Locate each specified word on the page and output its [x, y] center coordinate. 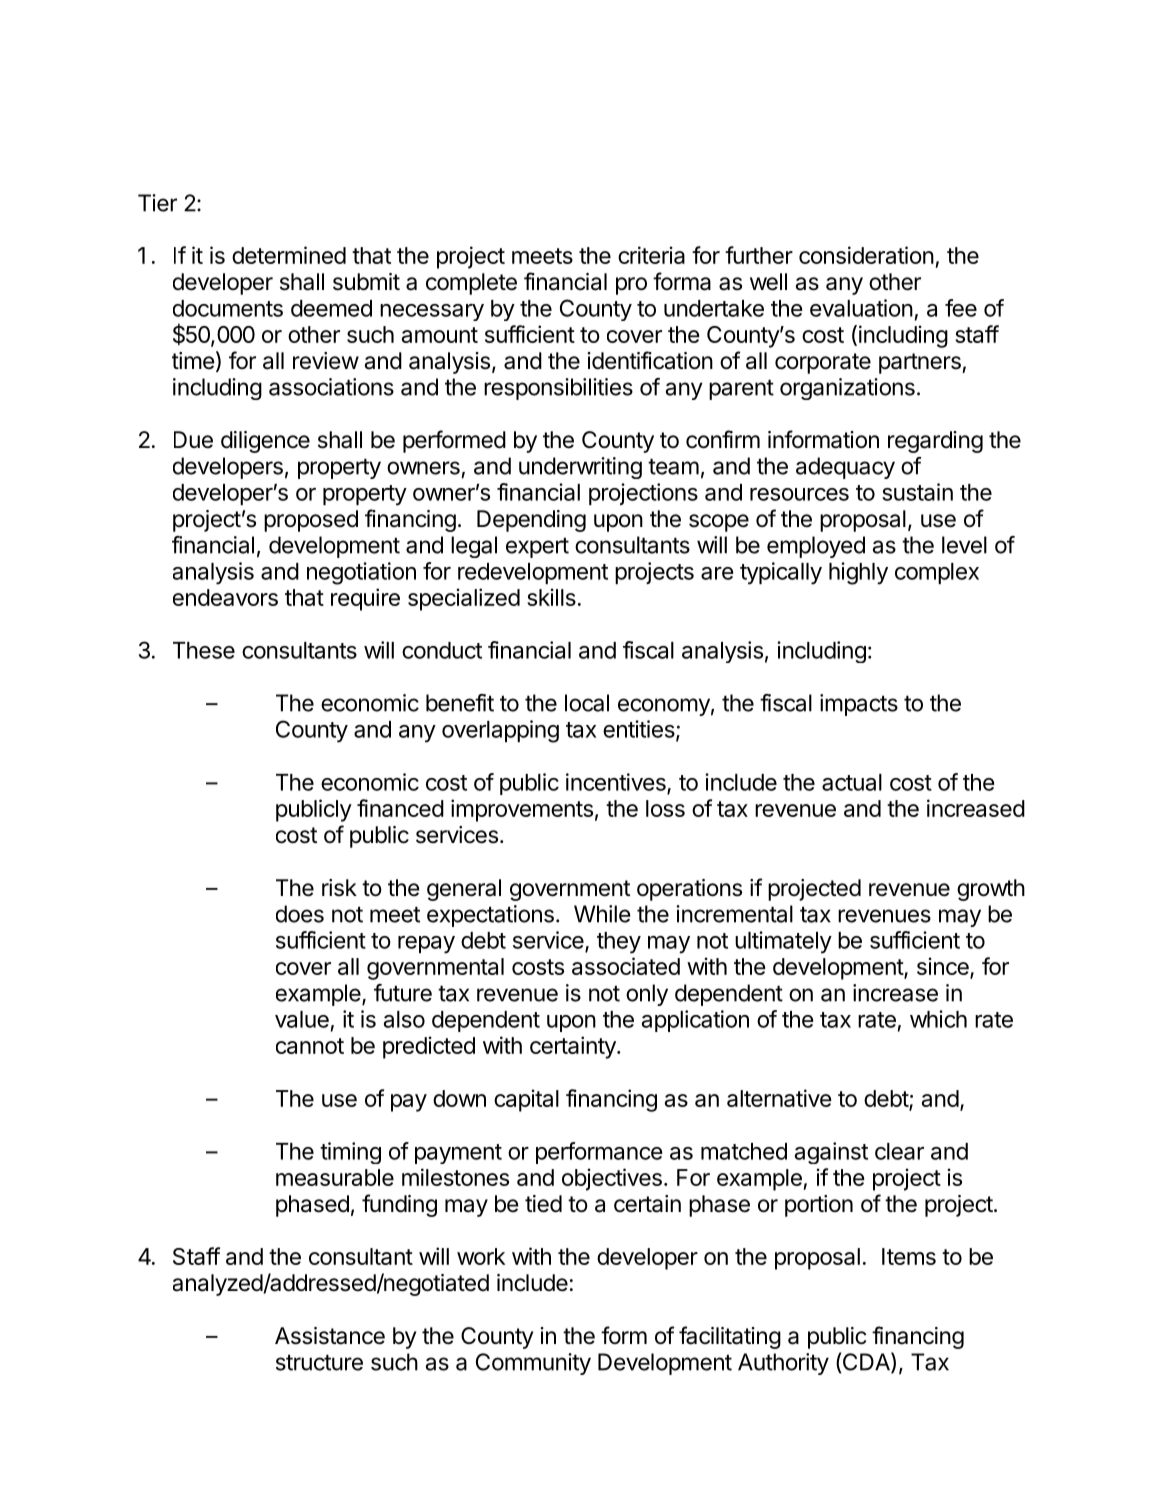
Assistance [330, 1336]
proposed [311, 521]
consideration [866, 255]
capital [526, 1100]
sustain [917, 492]
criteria [651, 255]
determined [289, 255]
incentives [617, 783]
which [938, 1019]
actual [852, 782]
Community [533, 1364]
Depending [531, 521]
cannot [310, 1046]
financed [400, 808]
